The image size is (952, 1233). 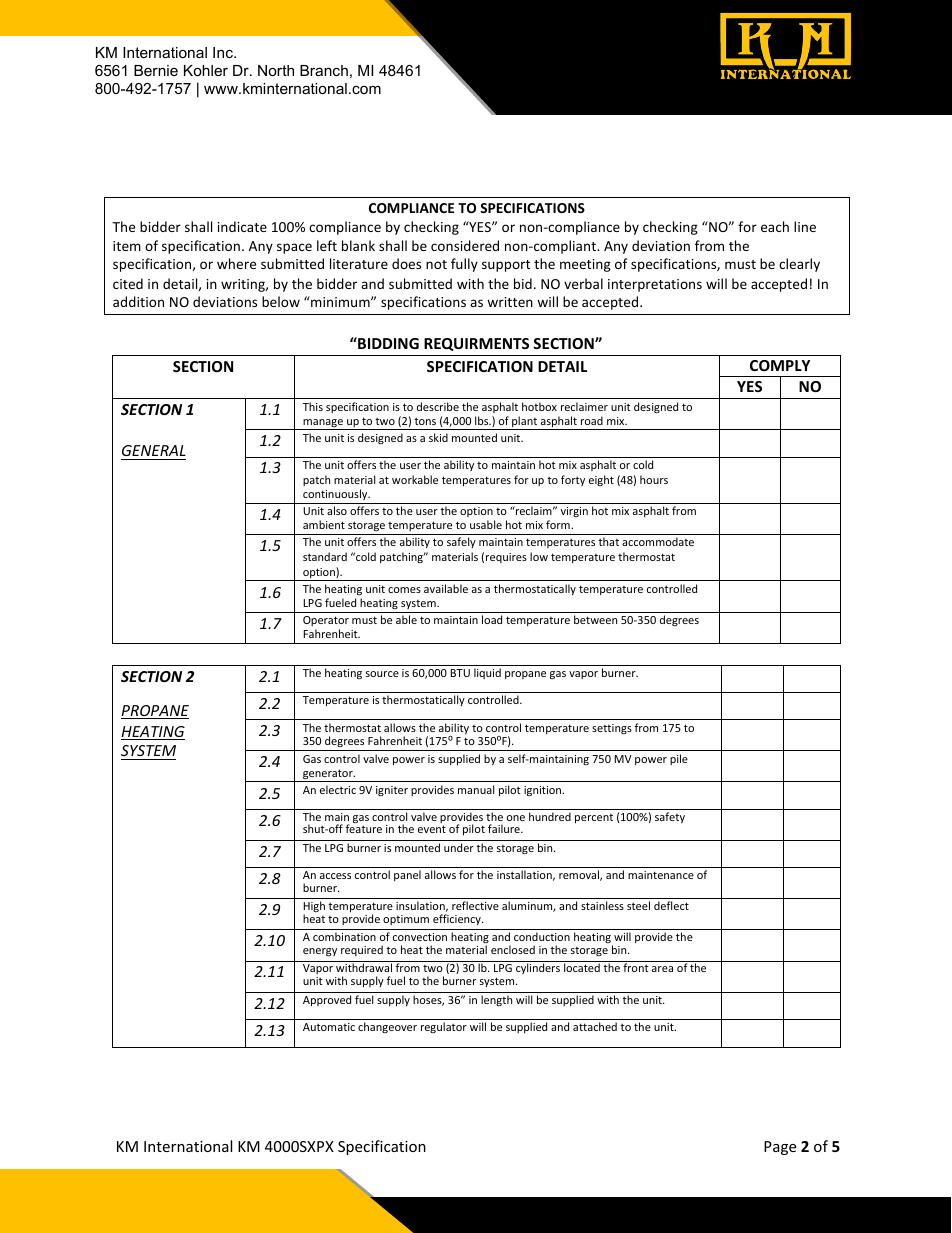 I want to click on REQUIRMENTS, so click(x=476, y=344).
